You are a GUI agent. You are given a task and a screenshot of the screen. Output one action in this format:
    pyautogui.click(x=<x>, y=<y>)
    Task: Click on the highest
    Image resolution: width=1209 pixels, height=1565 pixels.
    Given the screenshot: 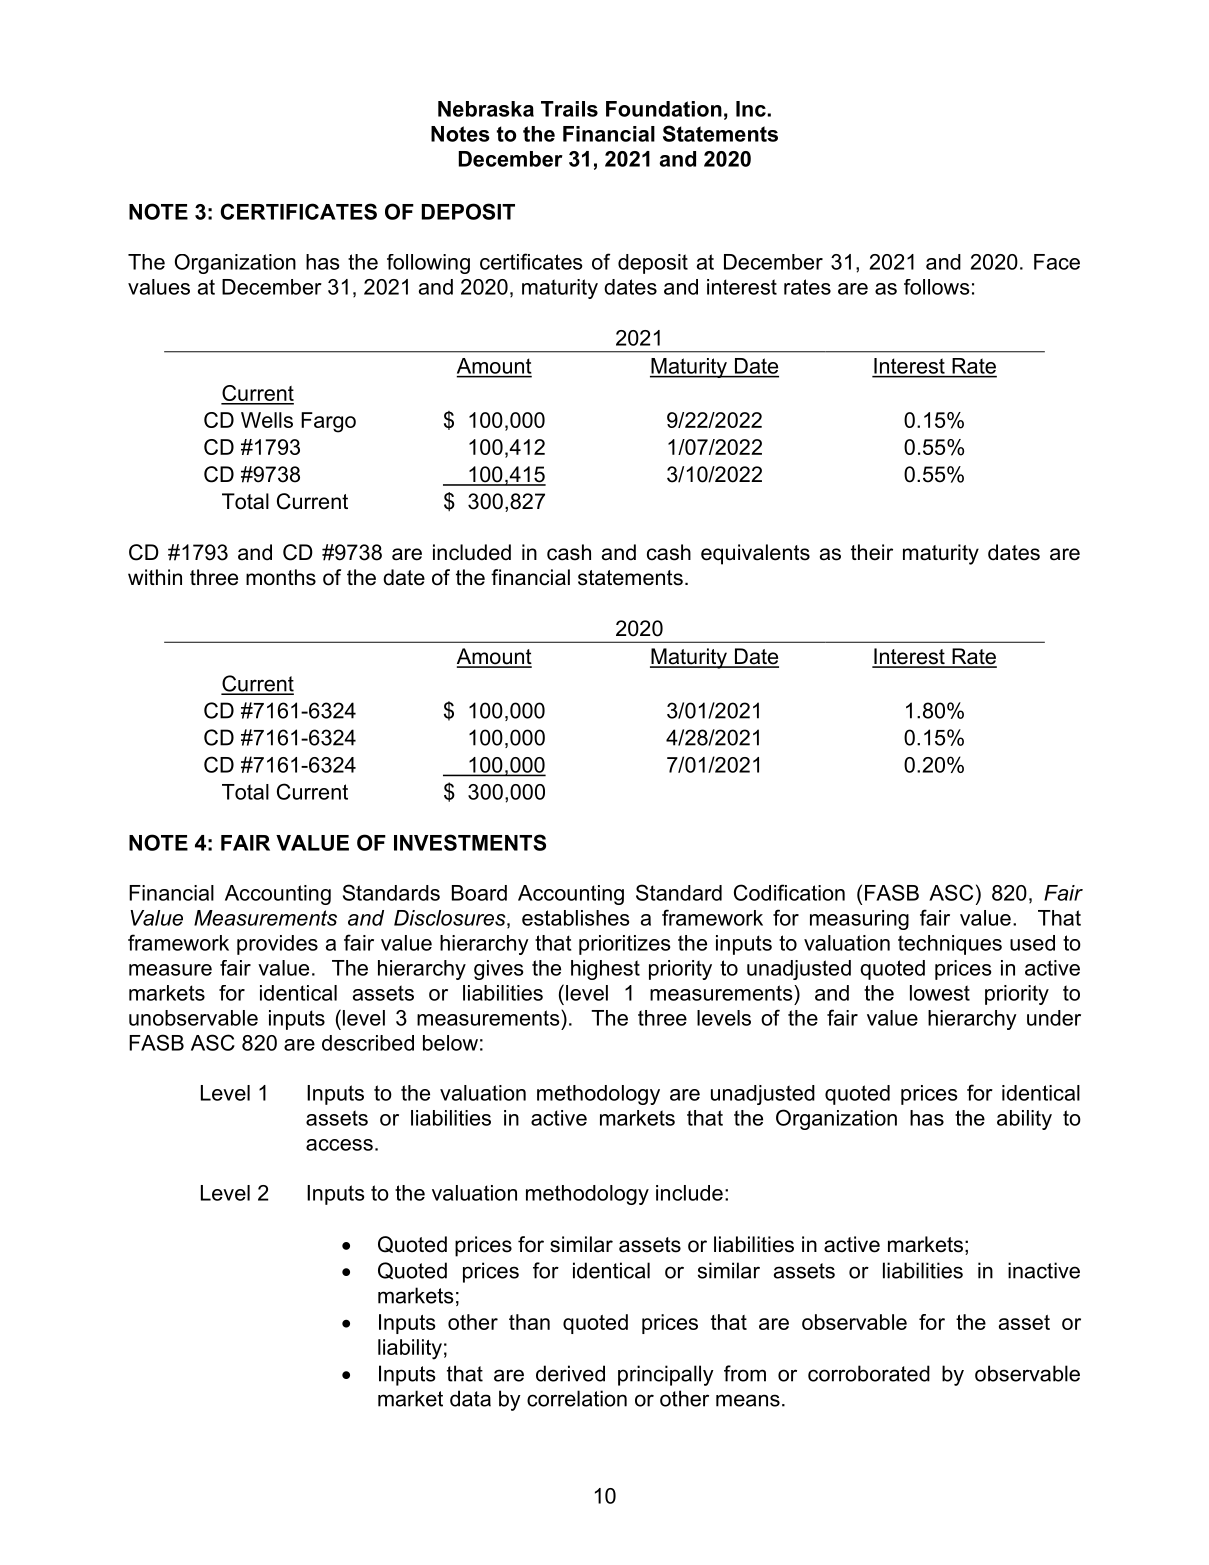 What is the action you would take?
    pyautogui.click(x=605, y=970)
